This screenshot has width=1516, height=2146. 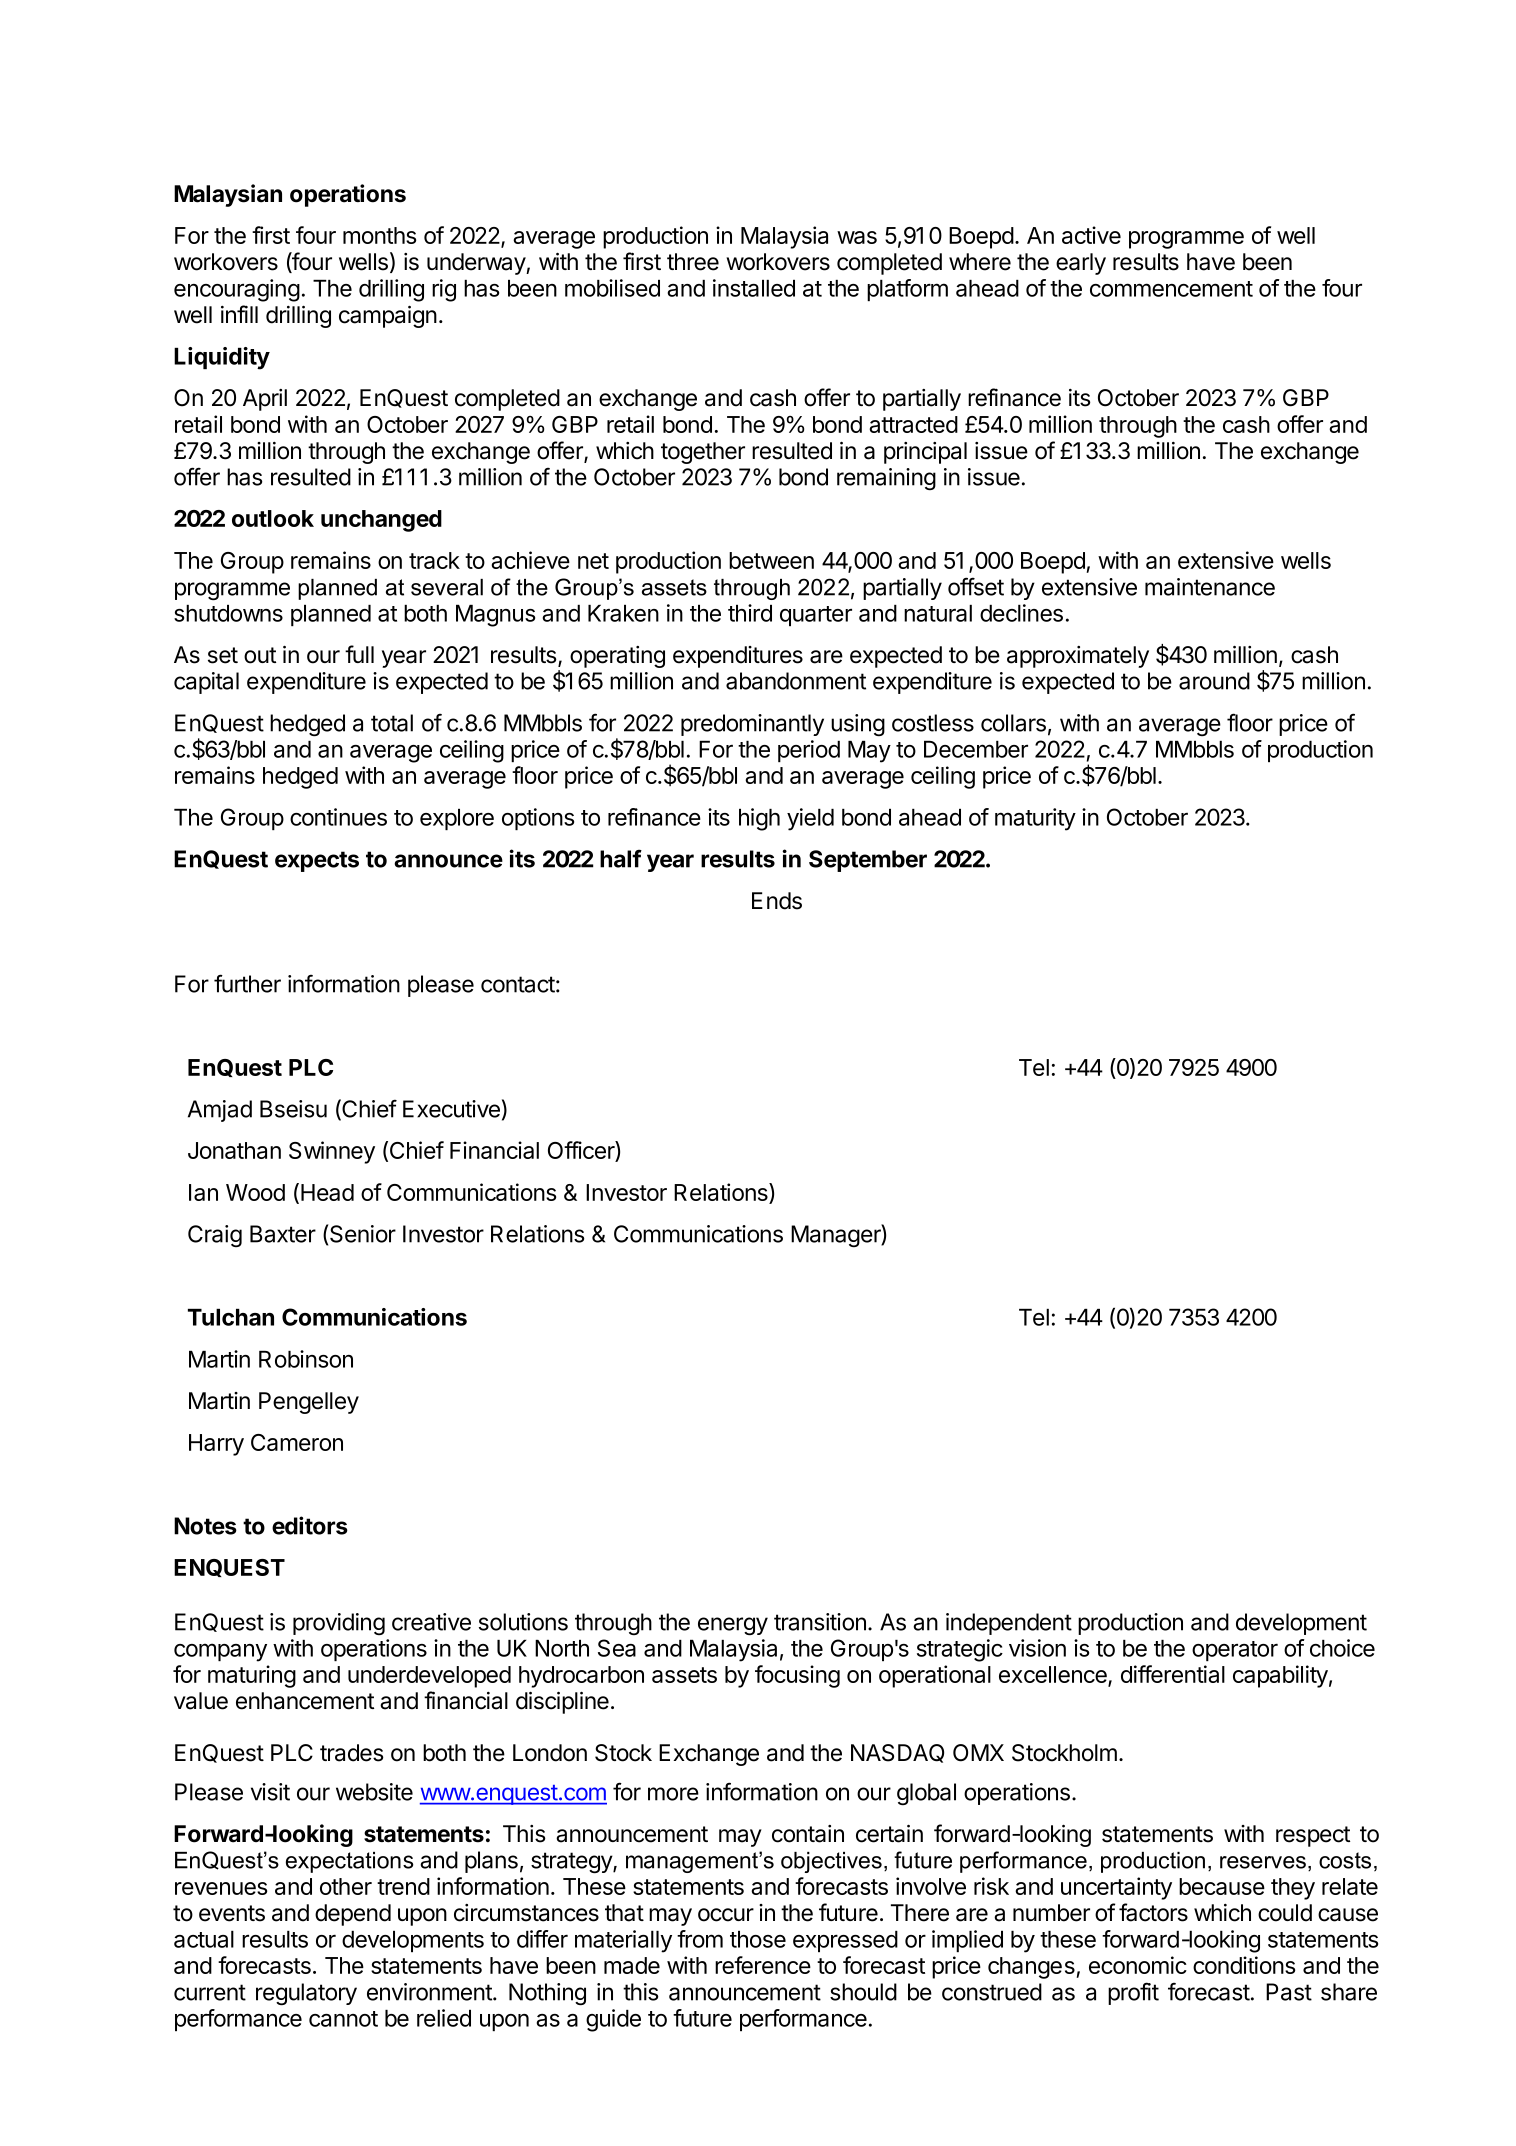 I want to click on campaign, so click(x=388, y=317).
